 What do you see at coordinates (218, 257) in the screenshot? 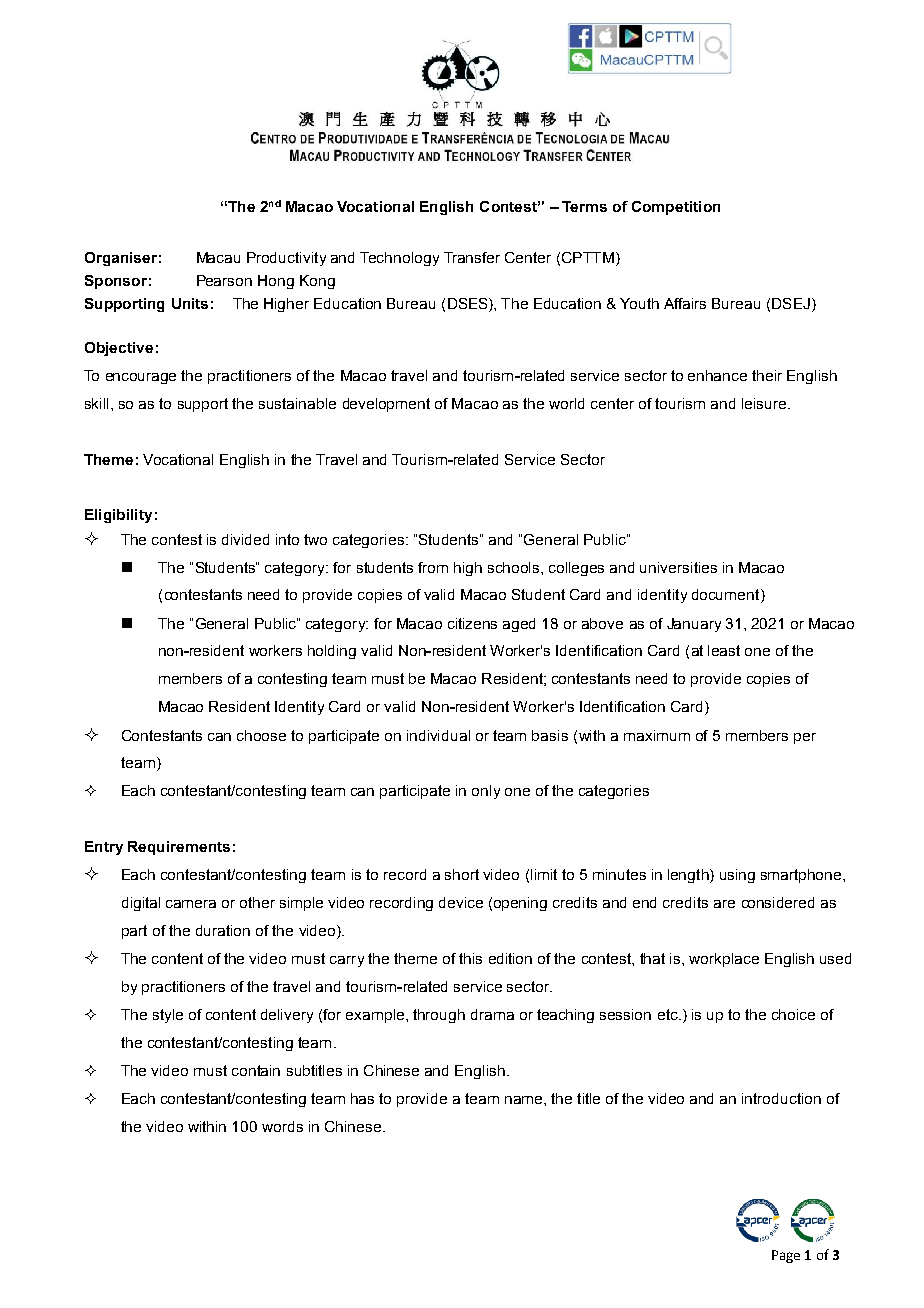
I see `Macau` at bounding box center [218, 257].
